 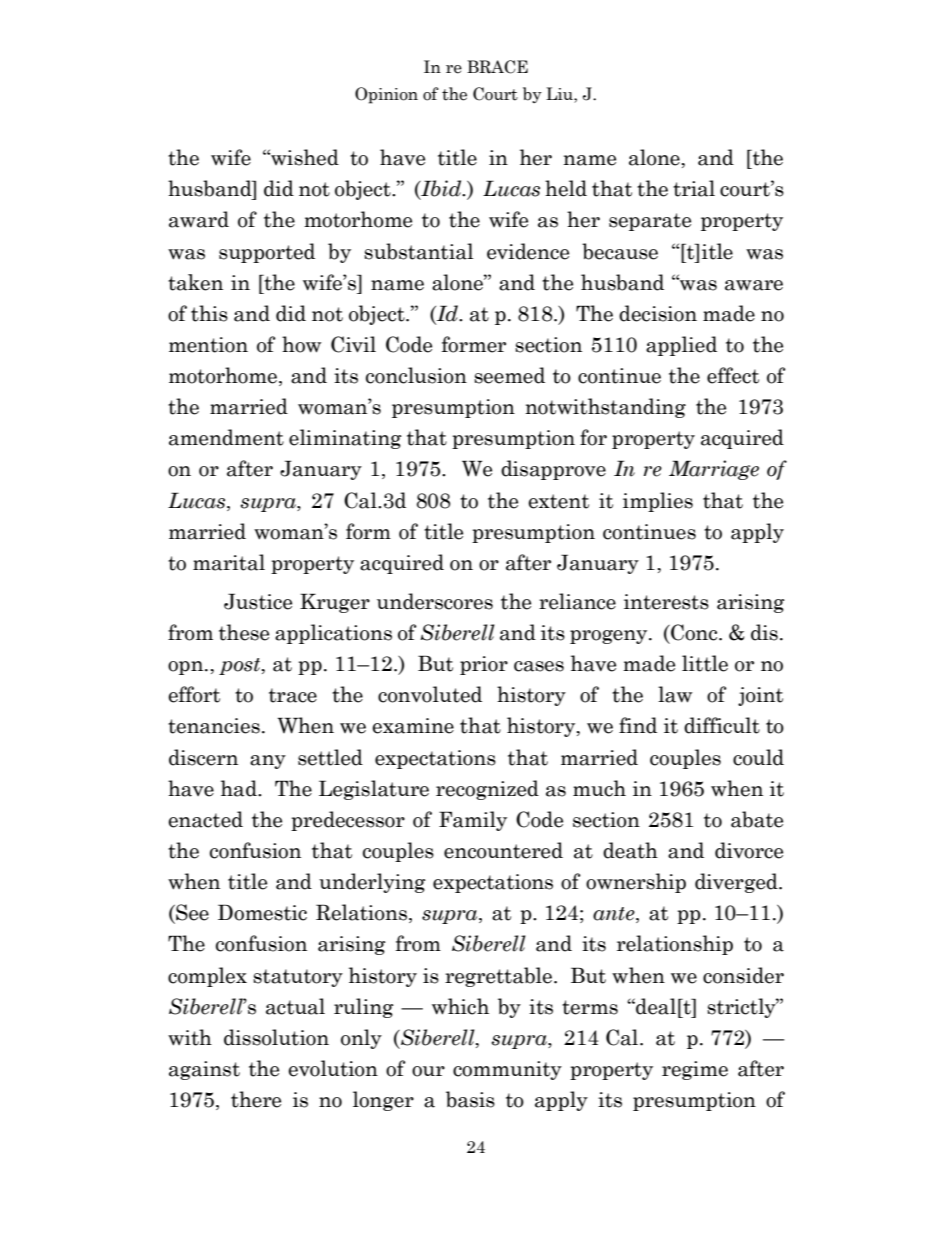 What do you see at coordinates (226, 437) in the image?
I see `amendment` at bounding box center [226, 437].
